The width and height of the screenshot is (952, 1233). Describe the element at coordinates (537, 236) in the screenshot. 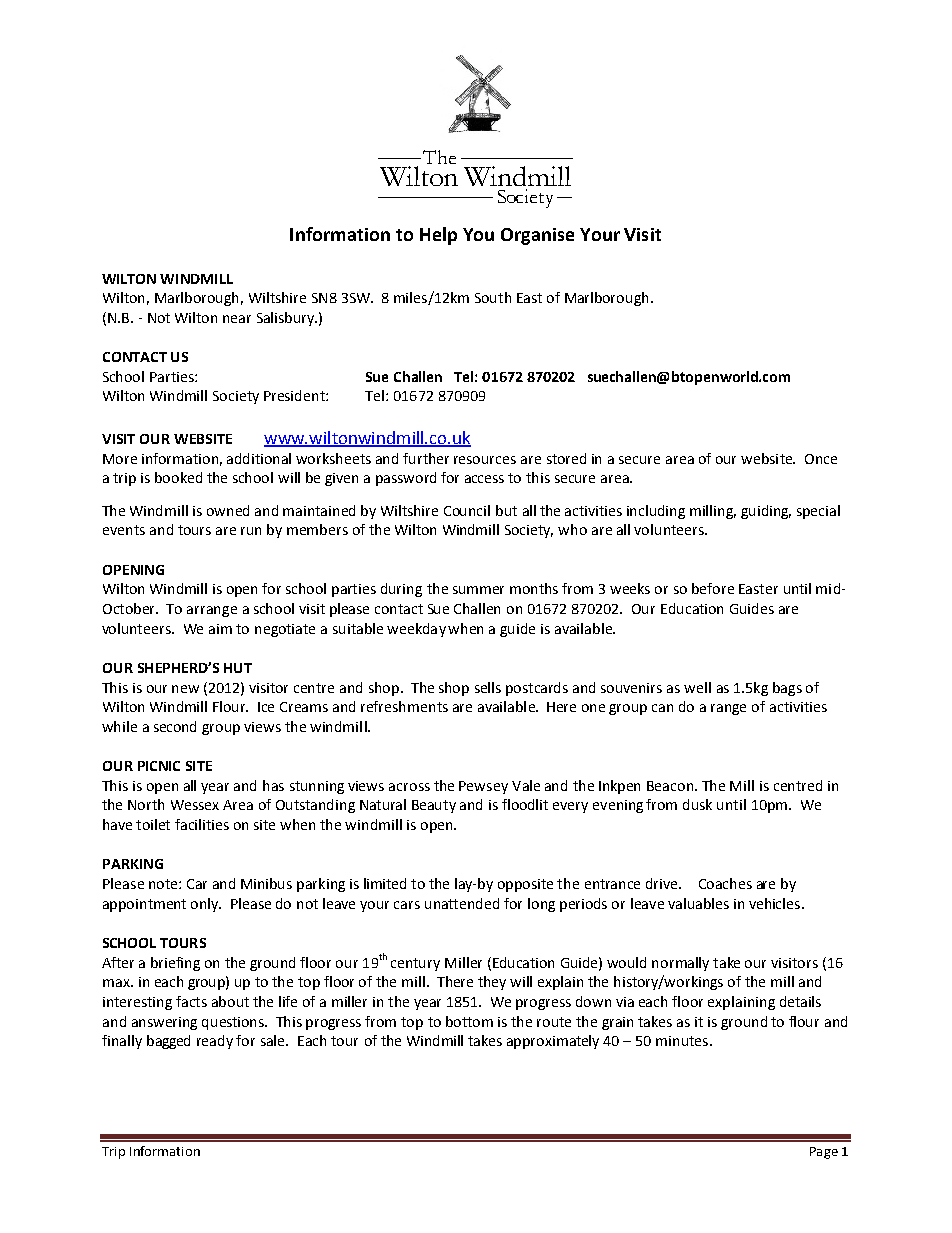

I see `Organise` at that location.
